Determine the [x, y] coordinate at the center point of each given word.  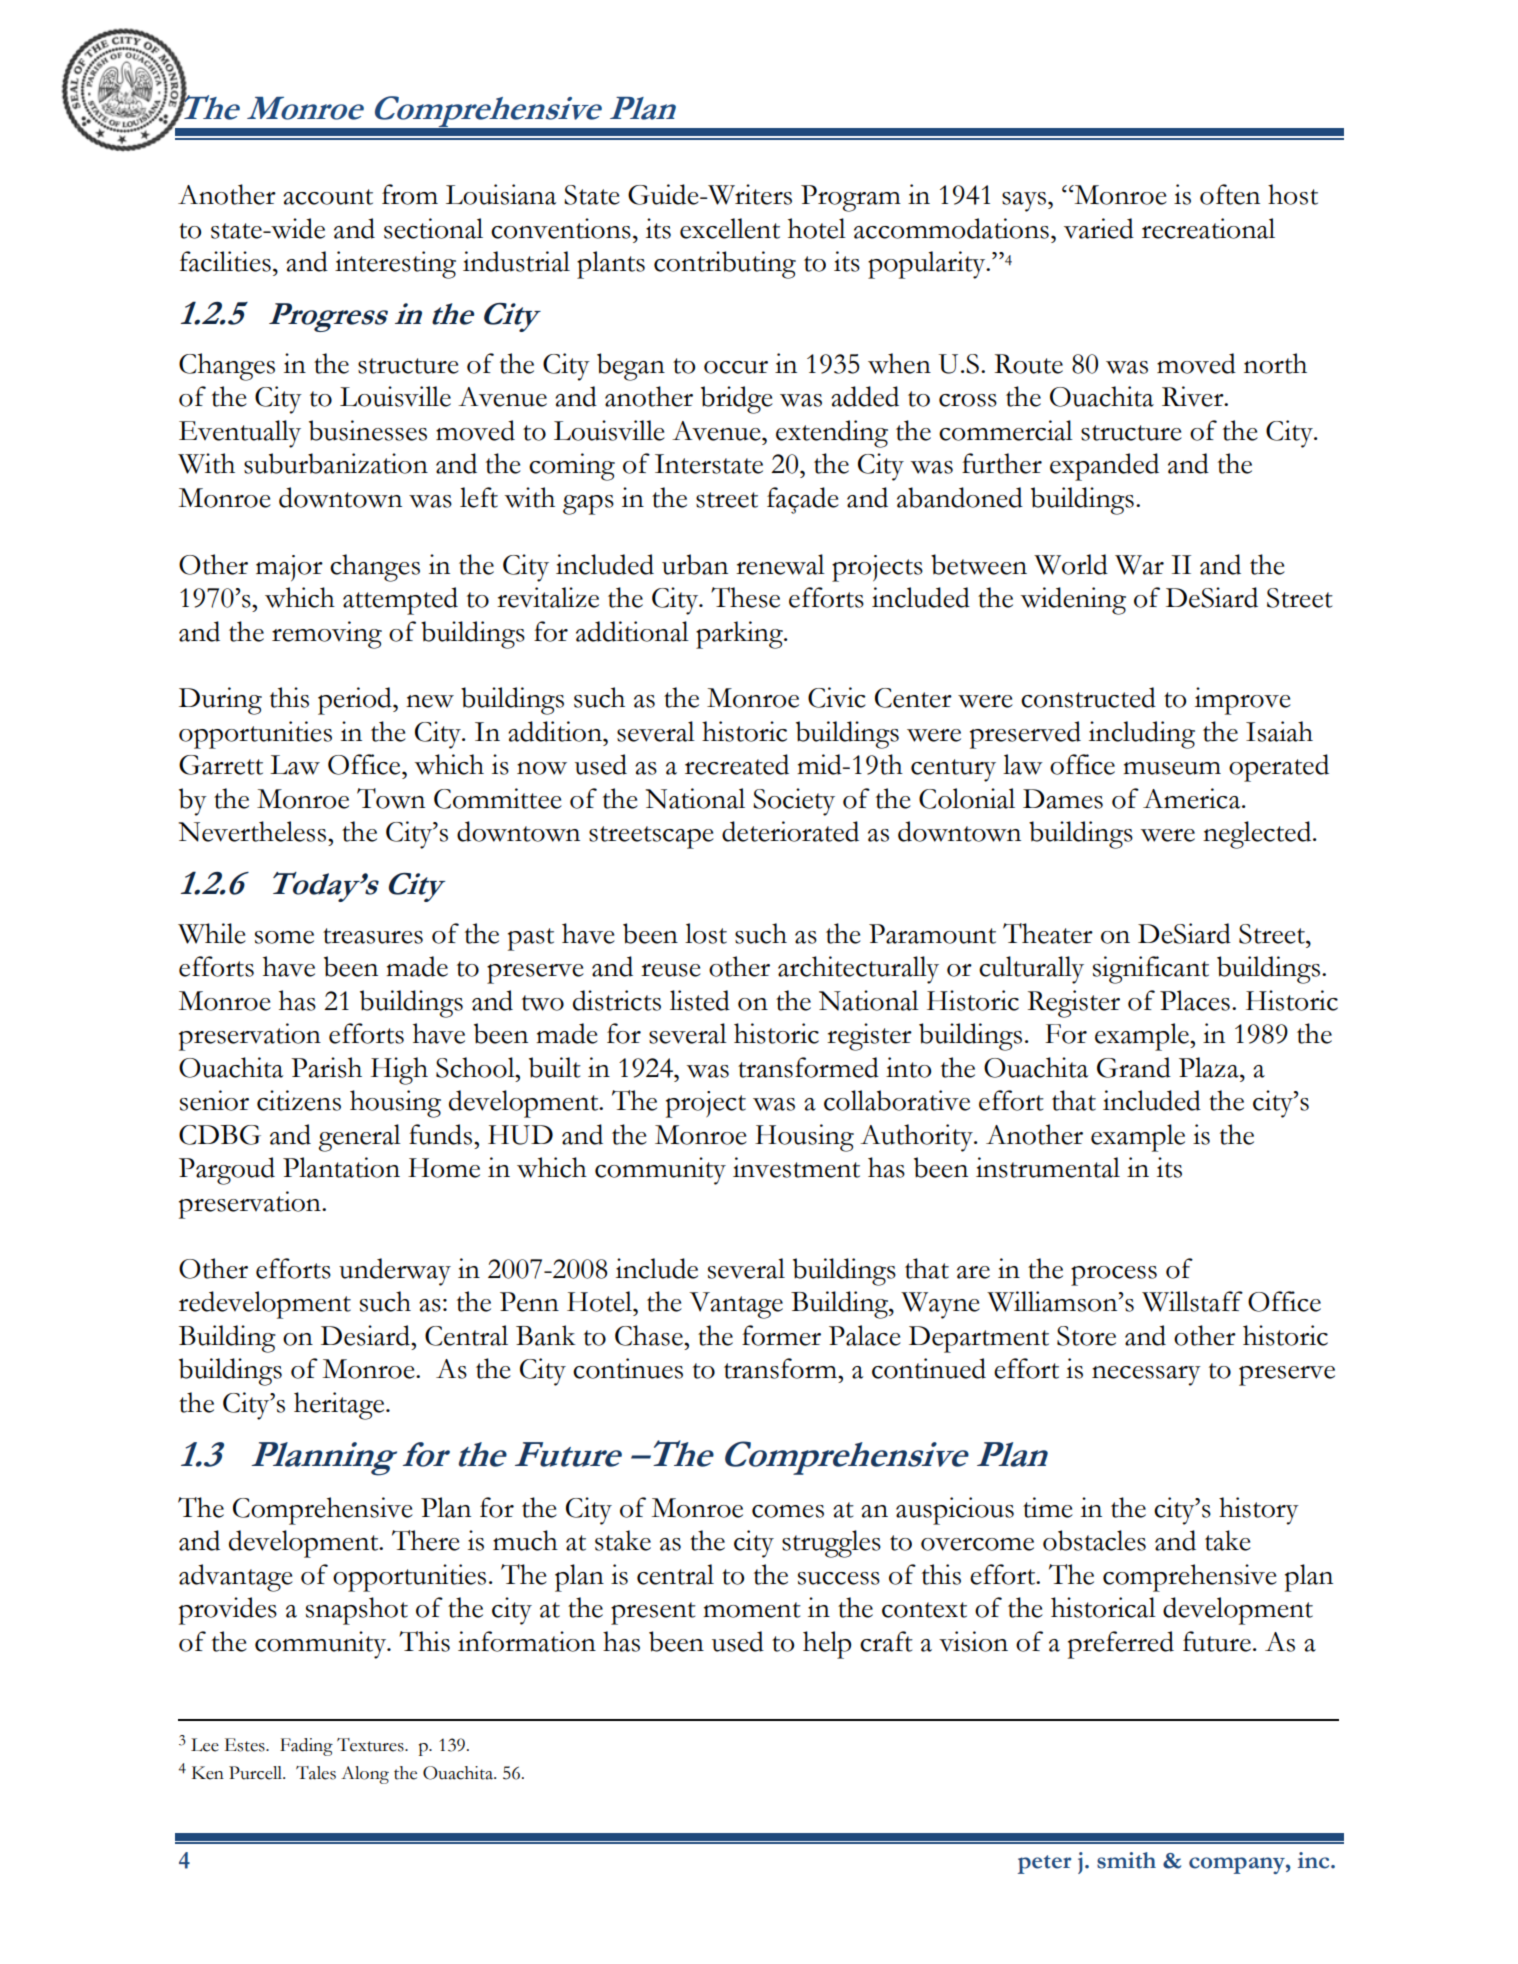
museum [1172, 768]
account [328, 197]
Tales [316, 1773]
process [1114, 1276]
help [827, 1645]
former [781, 1335]
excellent [730, 228]
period [356, 701]
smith [1126, 1860]
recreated [737, 764]
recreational [1208, 228]
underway [395, 1272]
